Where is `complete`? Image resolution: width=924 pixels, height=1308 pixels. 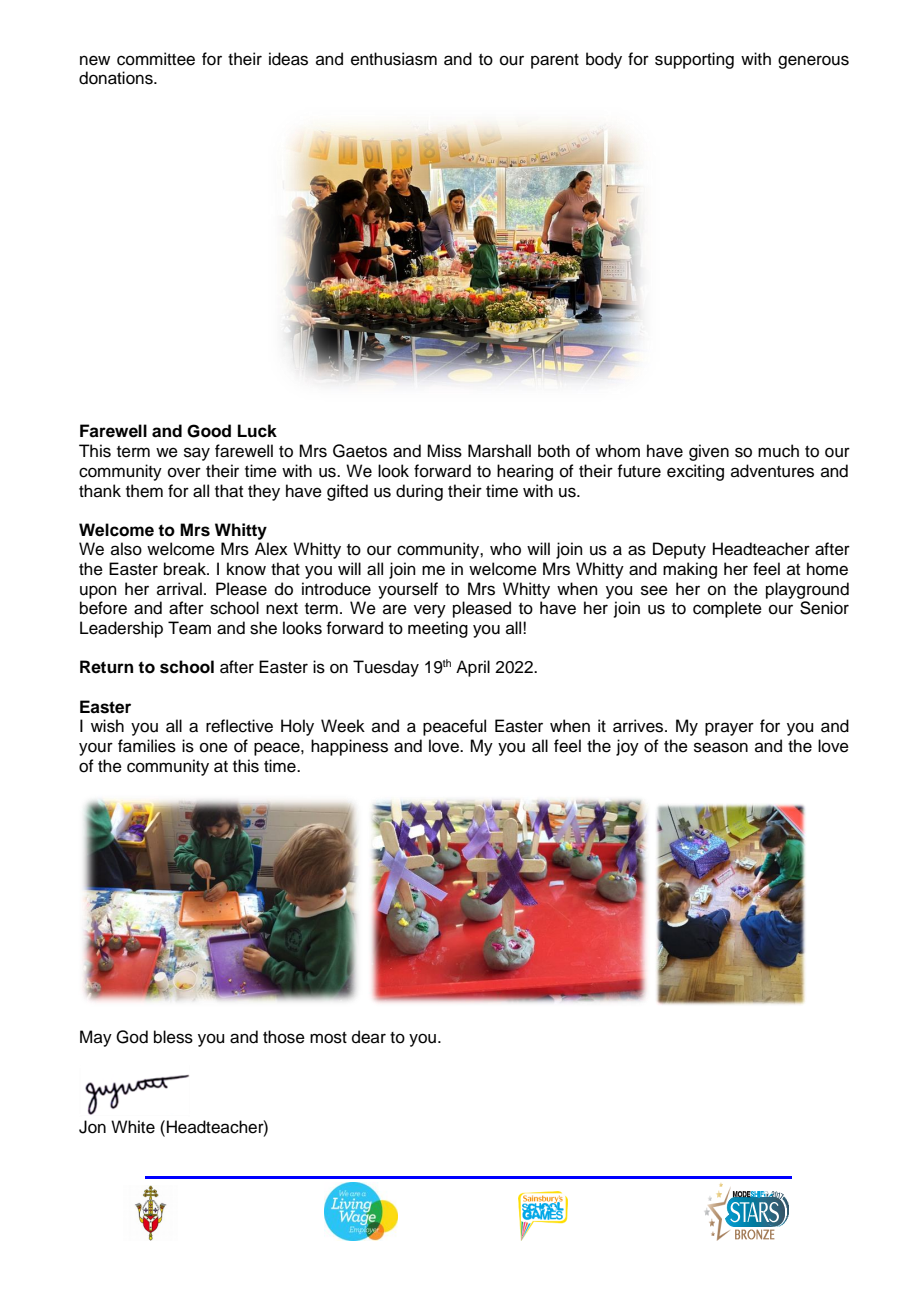
complete is located at coordinates (727, 609).
